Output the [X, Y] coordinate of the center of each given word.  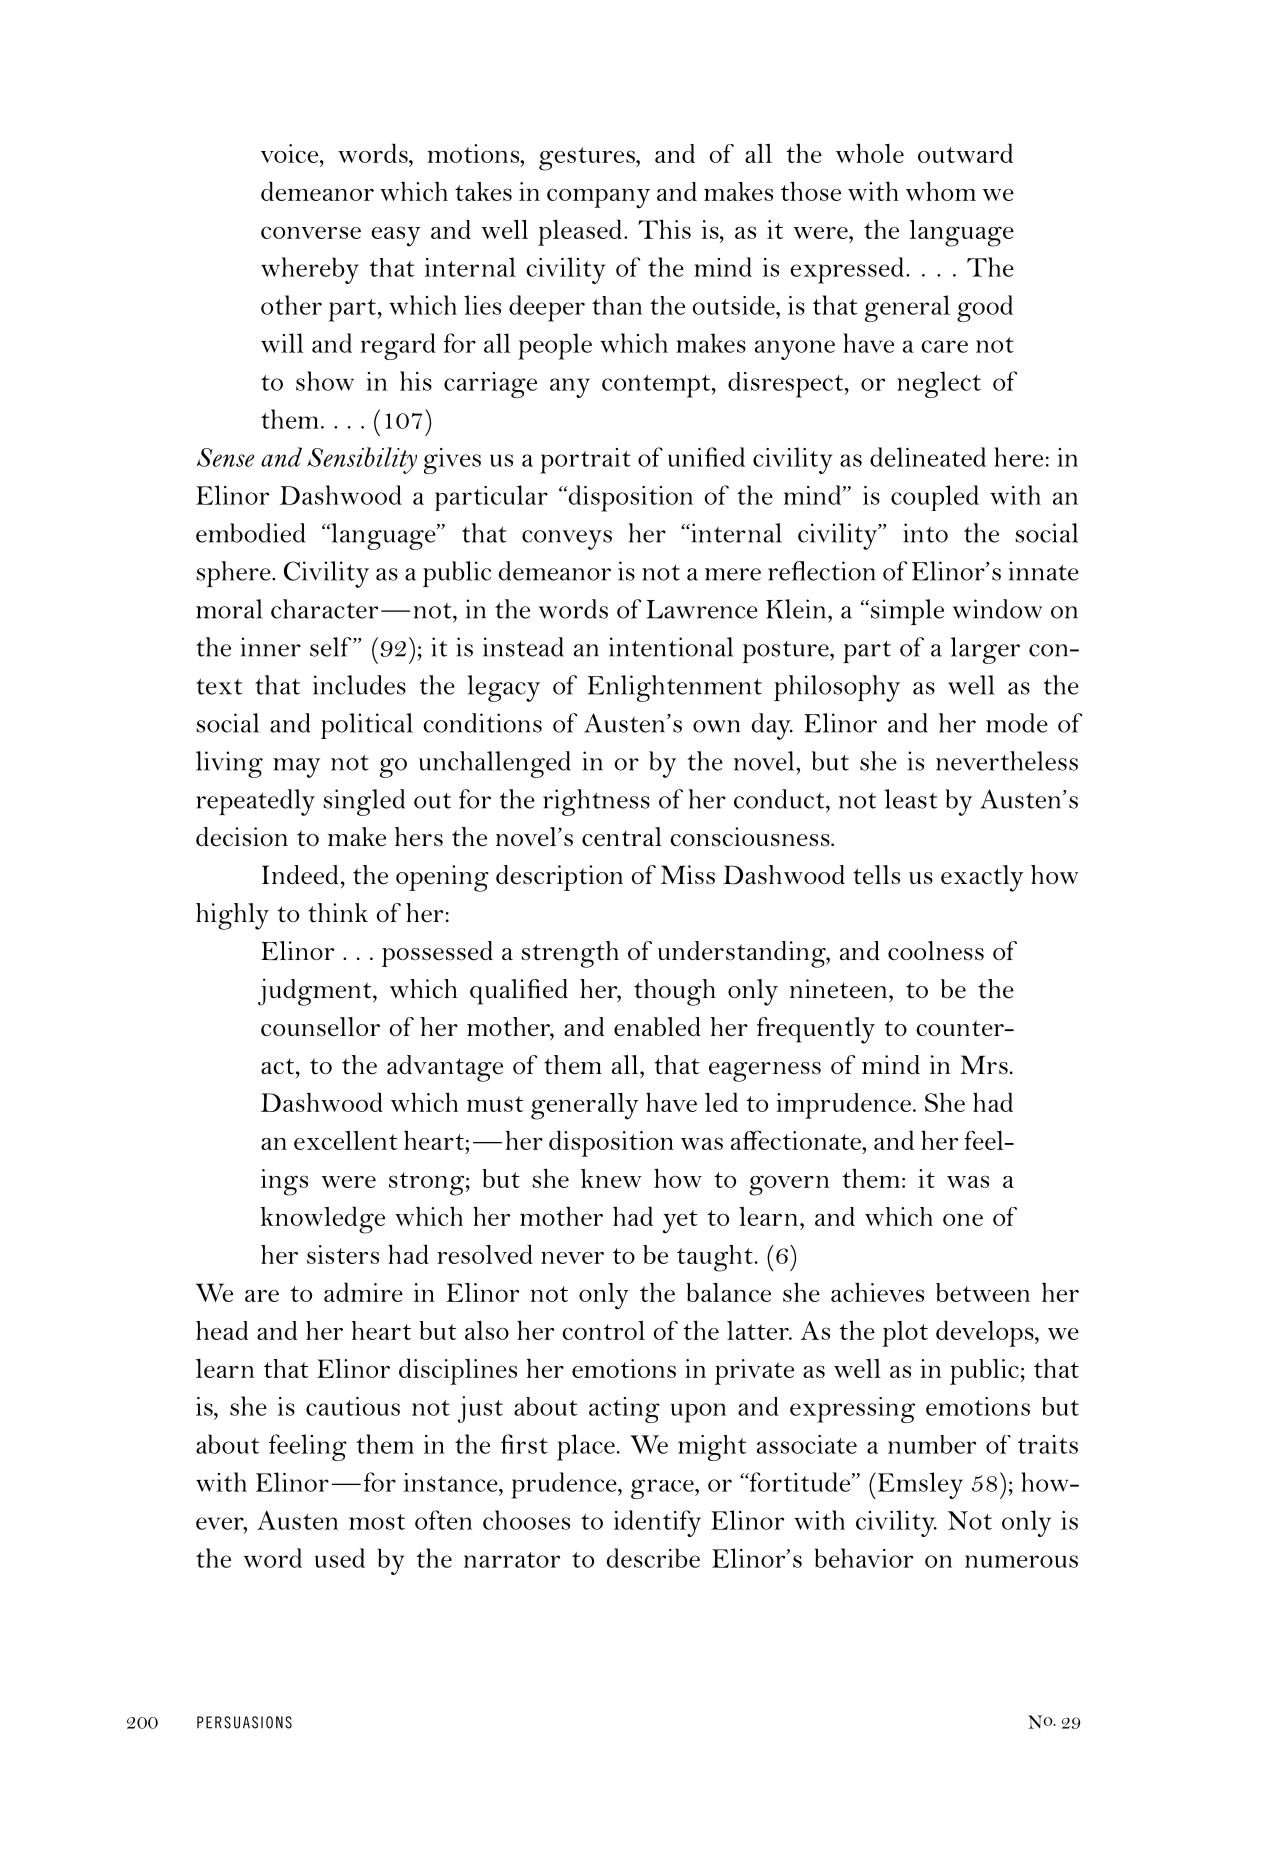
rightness [596, 802]
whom [941, 191]
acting [624, 1410]
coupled [935, 498]
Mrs [984, 1065]
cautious [353, 1406]
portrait [585, 461]
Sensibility [362, 460]
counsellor [320, 1027]
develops [986, 1333]
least [911, 799]
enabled [657, 1027]
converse [311, 232]
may [296, 768]
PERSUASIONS [244, 1722]
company [598, 199]
